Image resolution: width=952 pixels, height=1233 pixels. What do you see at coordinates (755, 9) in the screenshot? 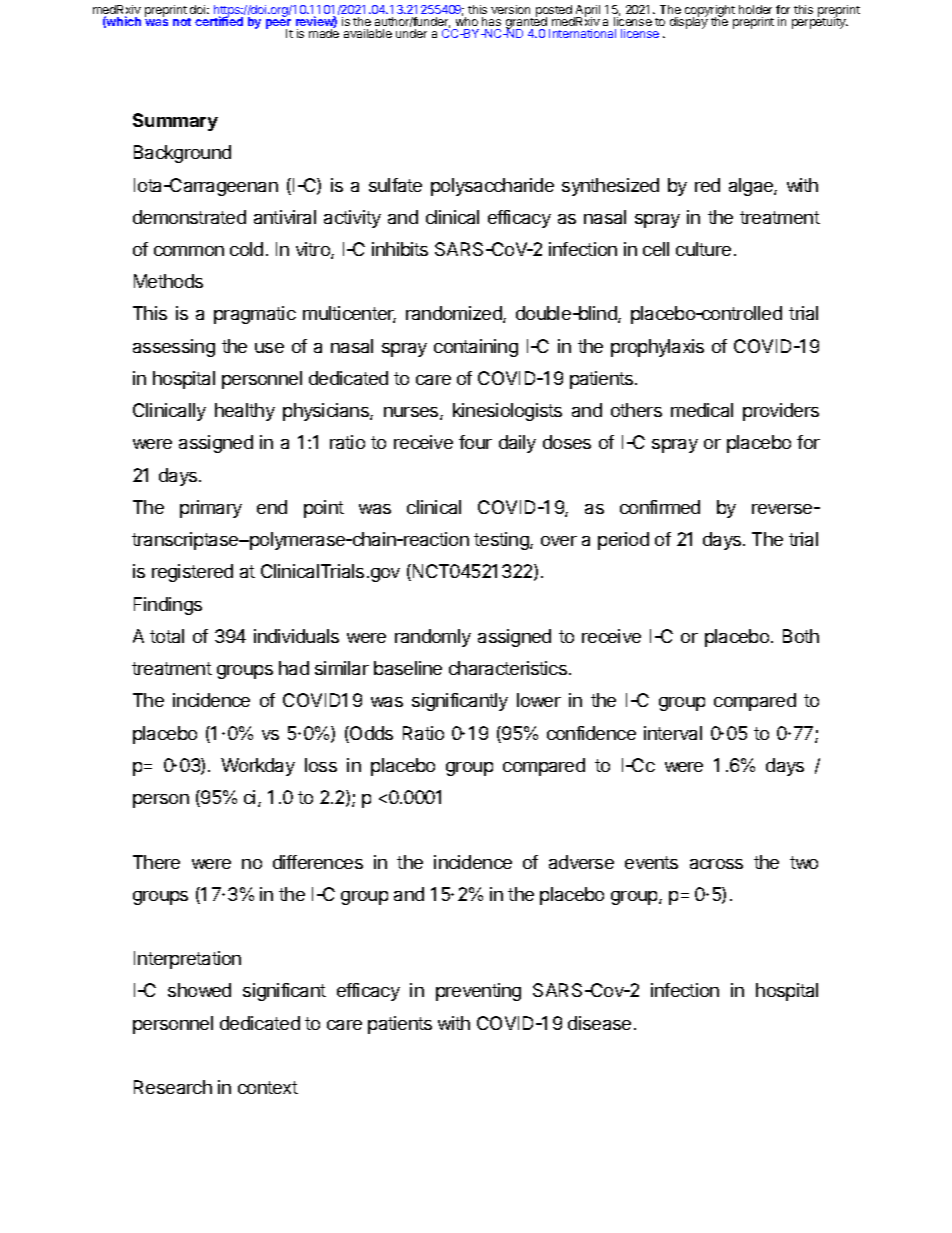
I see `holder` at bounding box center [755, 9].
